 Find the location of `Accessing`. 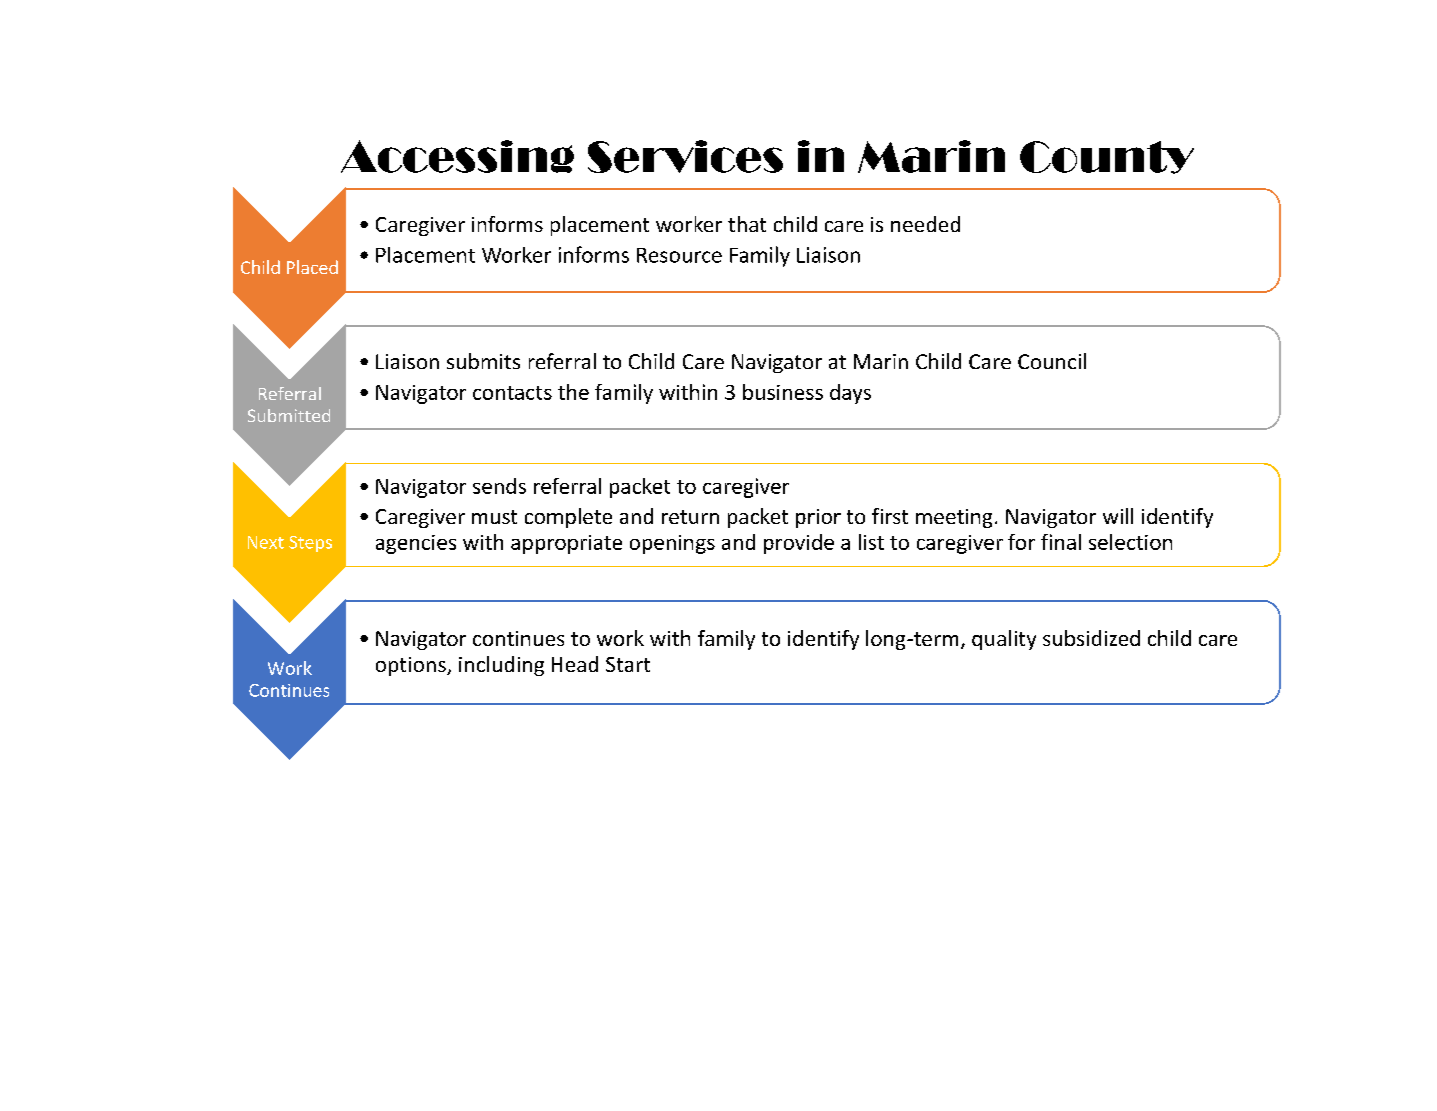

Accessing is located at coordinates (457, 156).
